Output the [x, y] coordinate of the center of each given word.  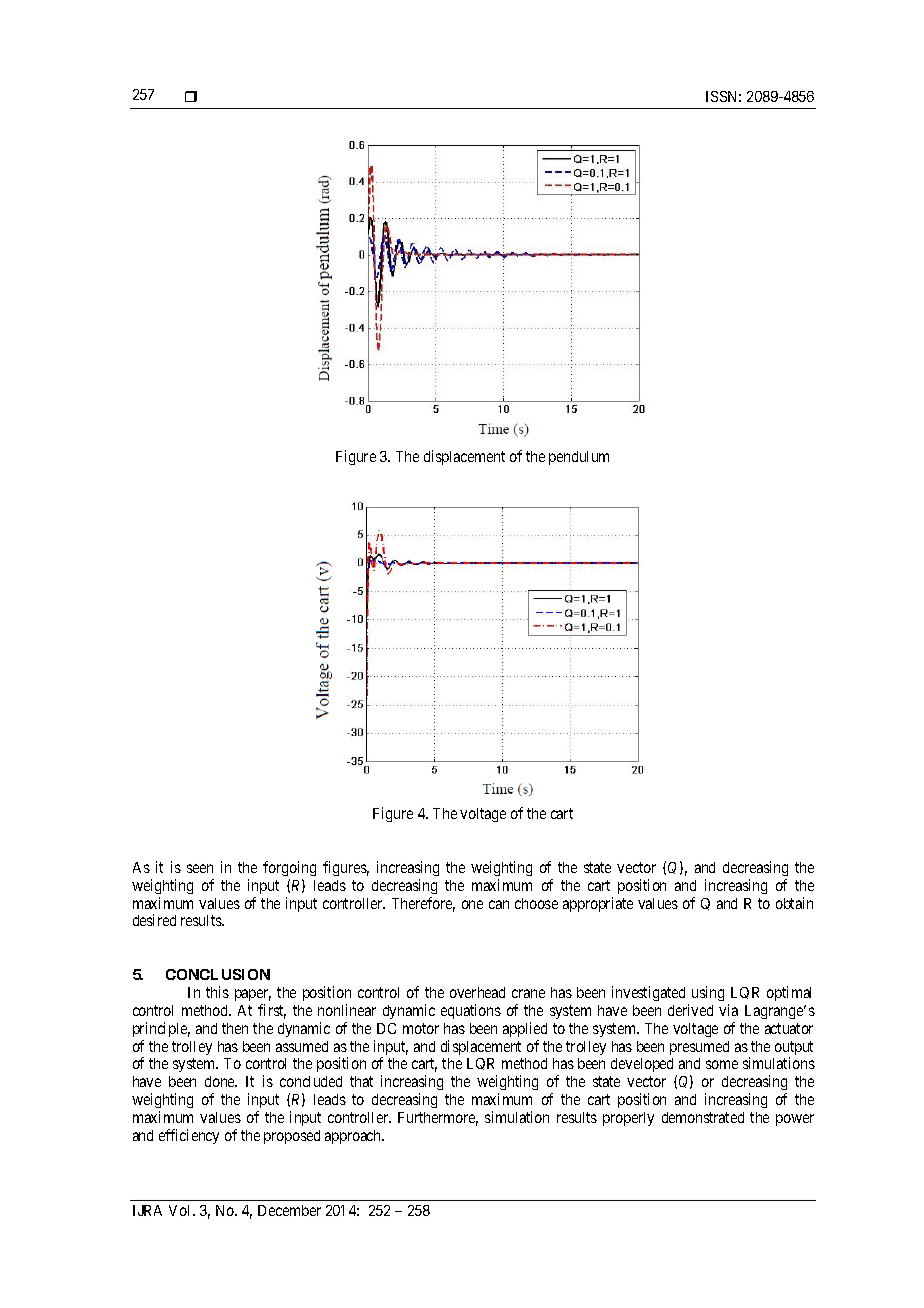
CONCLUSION [218, 974]
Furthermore [438, 1119]
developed [644, 1067]
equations [471, 1011]
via [728, 1010]
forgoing [289, 868]
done [221, 1081]
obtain [794, 903]
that [361, 1081]
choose [536, 903]
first [272, 1011]
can [499, 904]
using [708, 993]
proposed [292, 1137]
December [289, 1210]
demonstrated [703, 1117]
